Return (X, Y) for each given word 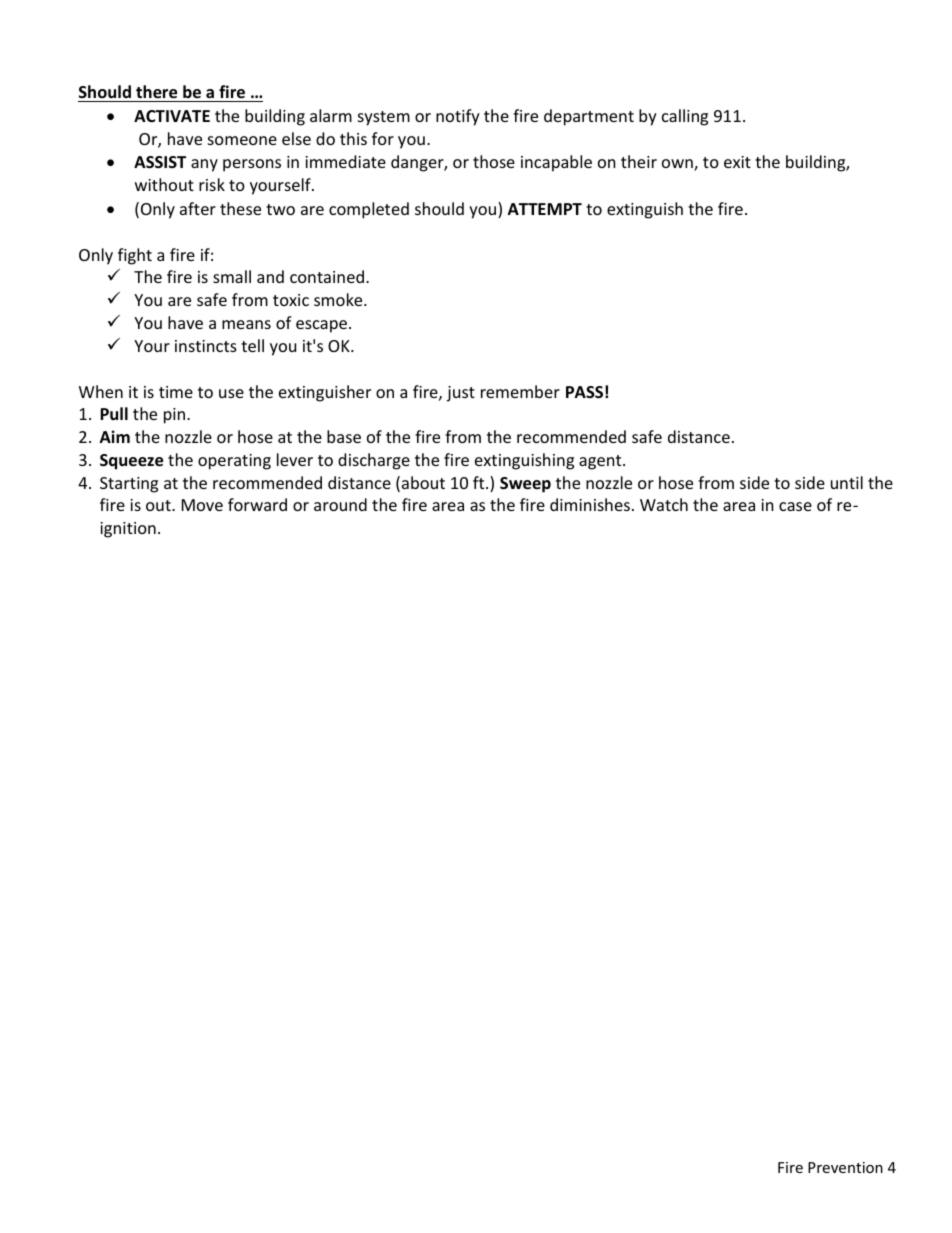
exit (737, 162)
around (340, 504)
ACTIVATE (172, 116)
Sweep (525, 485)
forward (257, 504)
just (461, 394)
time (176, 392)
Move (202, 505)
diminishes (590, 504)
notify (458, 117)
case (795, 506)
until (847, 482)
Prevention (845, 1167)
